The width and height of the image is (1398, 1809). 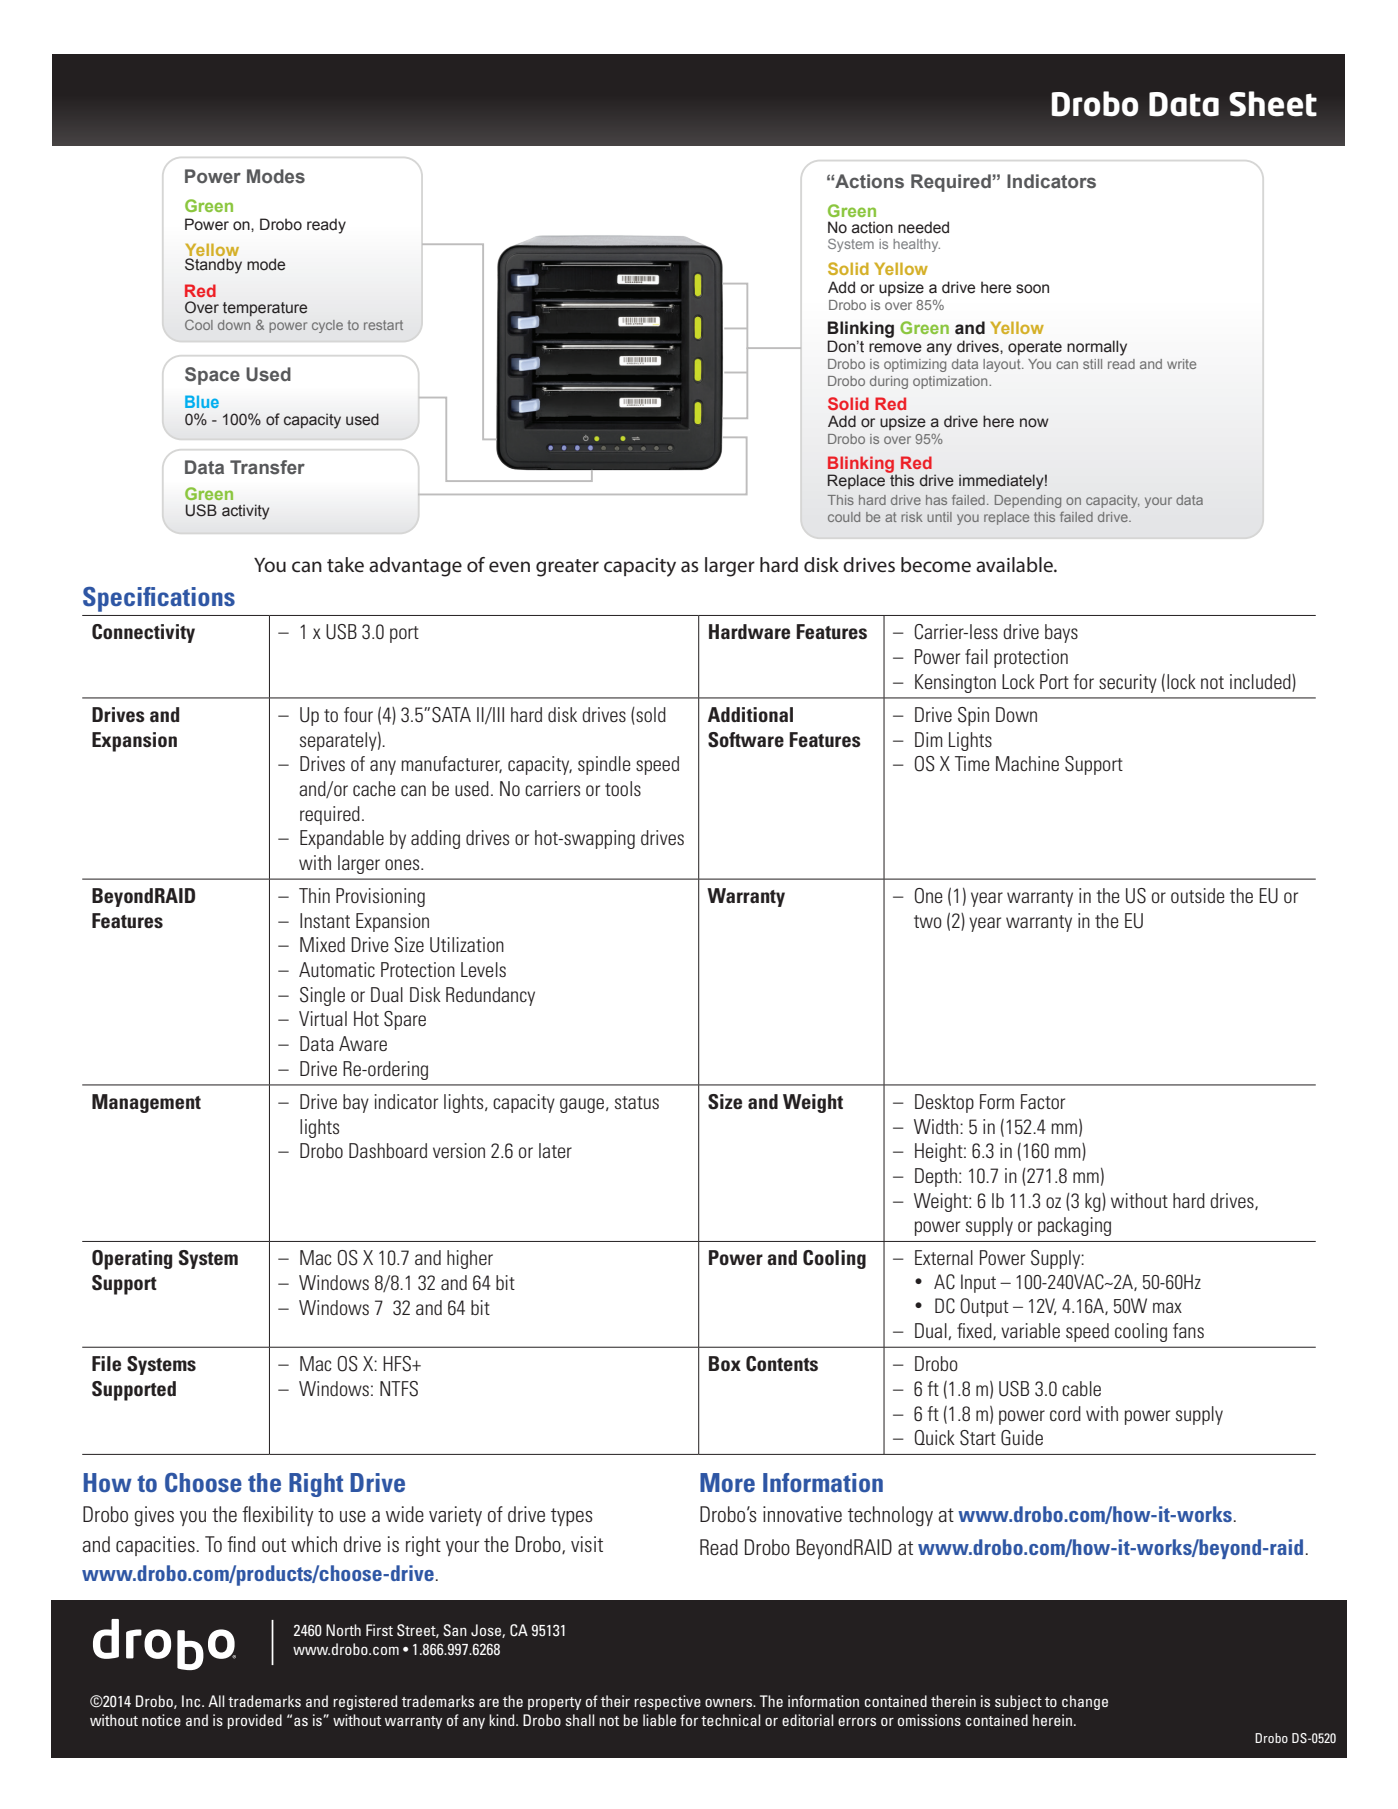 What do you see at coordinates (314, 895) in the image?
I see `Thin` at bounding box center [314, 895].
